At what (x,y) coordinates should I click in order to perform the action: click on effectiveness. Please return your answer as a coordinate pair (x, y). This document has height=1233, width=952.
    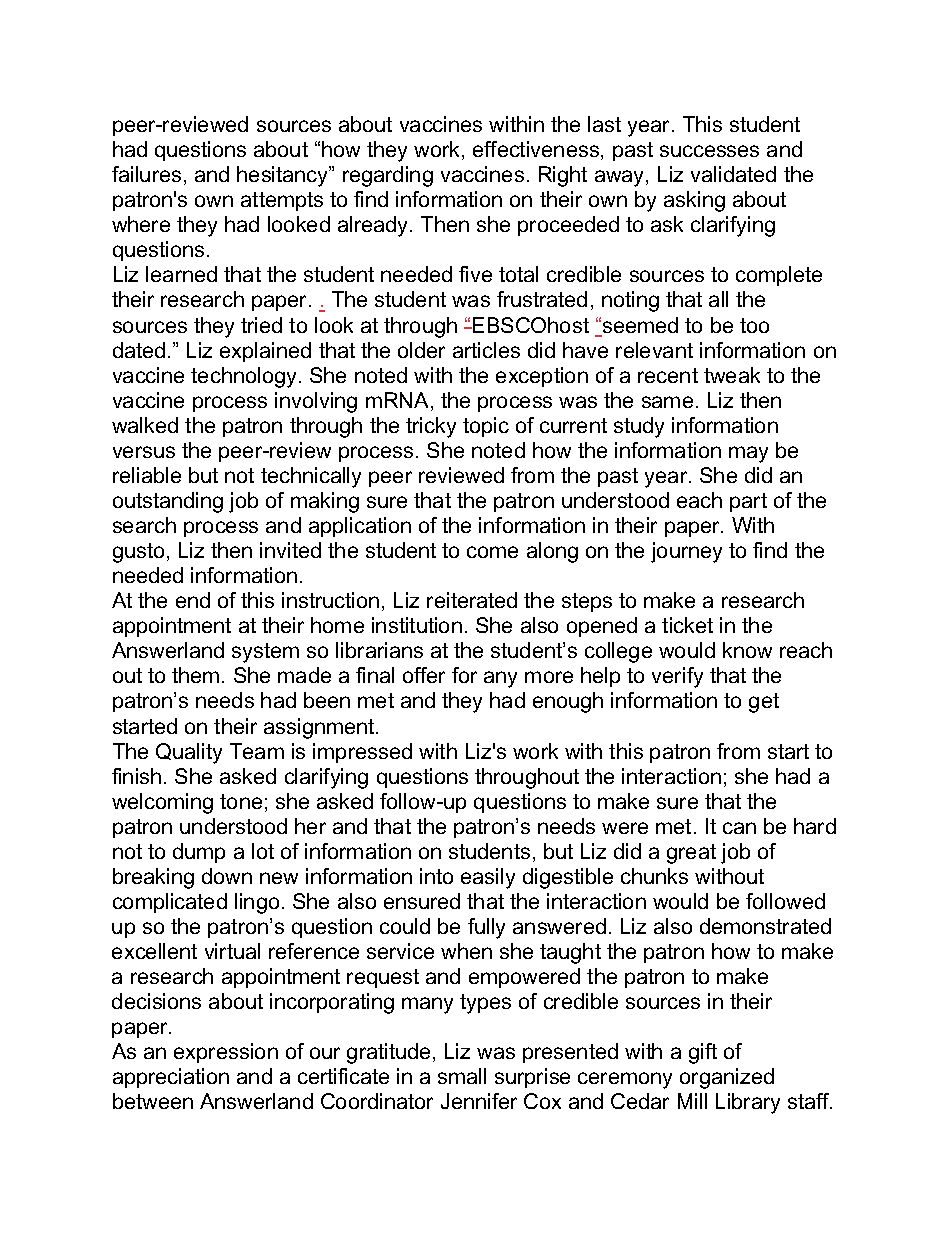
    Looking at the image, I should click on (537, 150).
